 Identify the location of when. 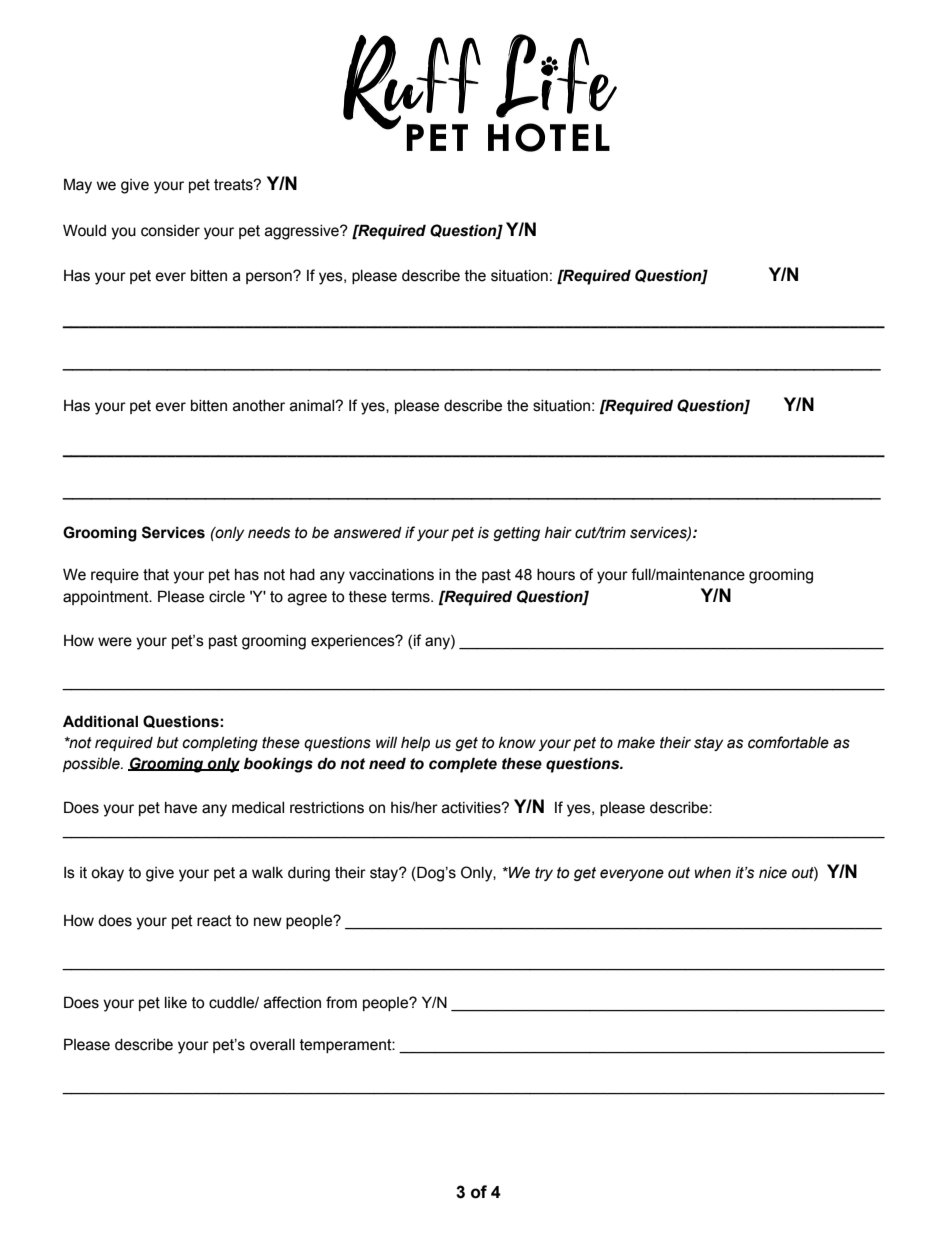
(713, 873).
